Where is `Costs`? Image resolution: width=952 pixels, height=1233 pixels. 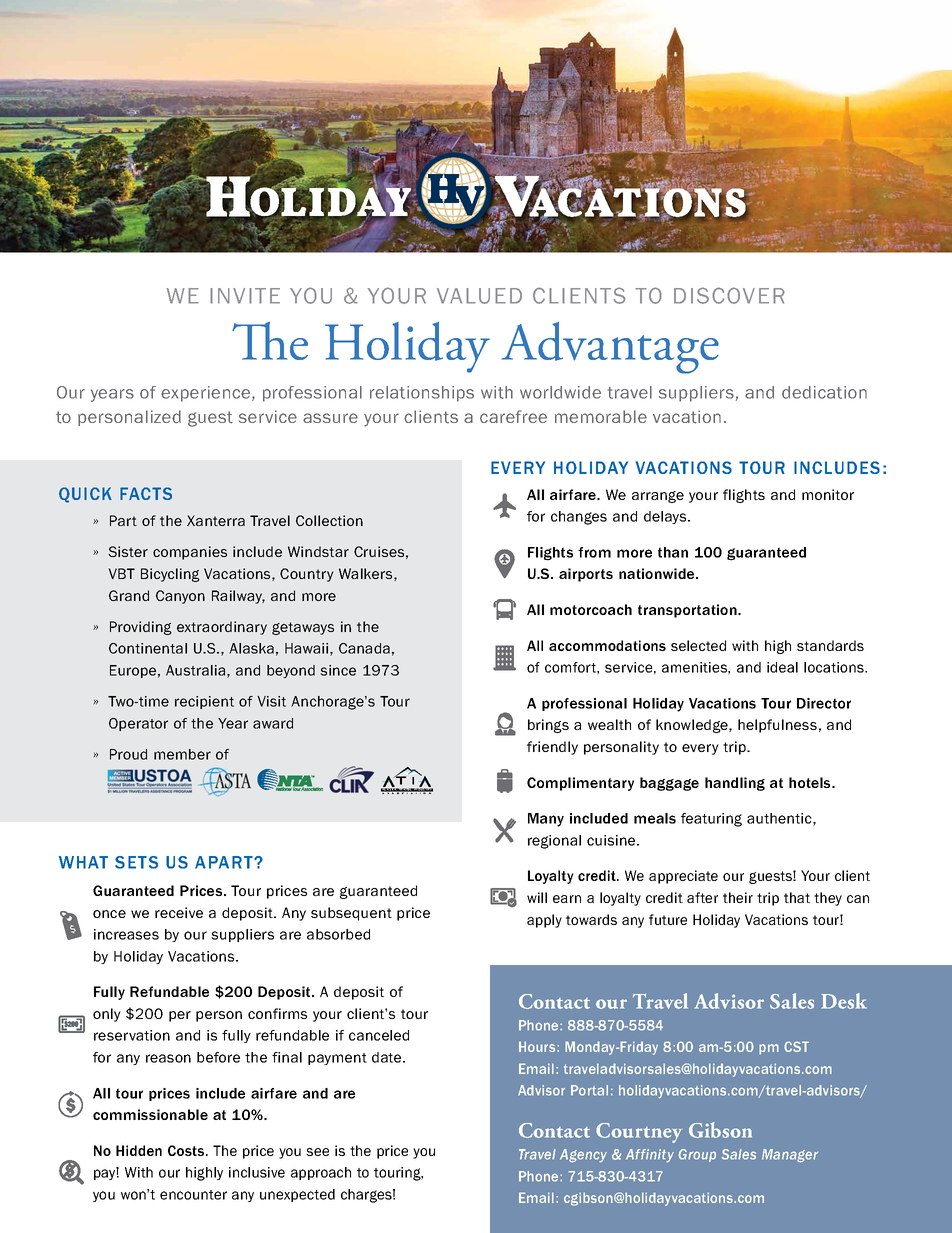
Costs is located at coordinates (187, 1150).
